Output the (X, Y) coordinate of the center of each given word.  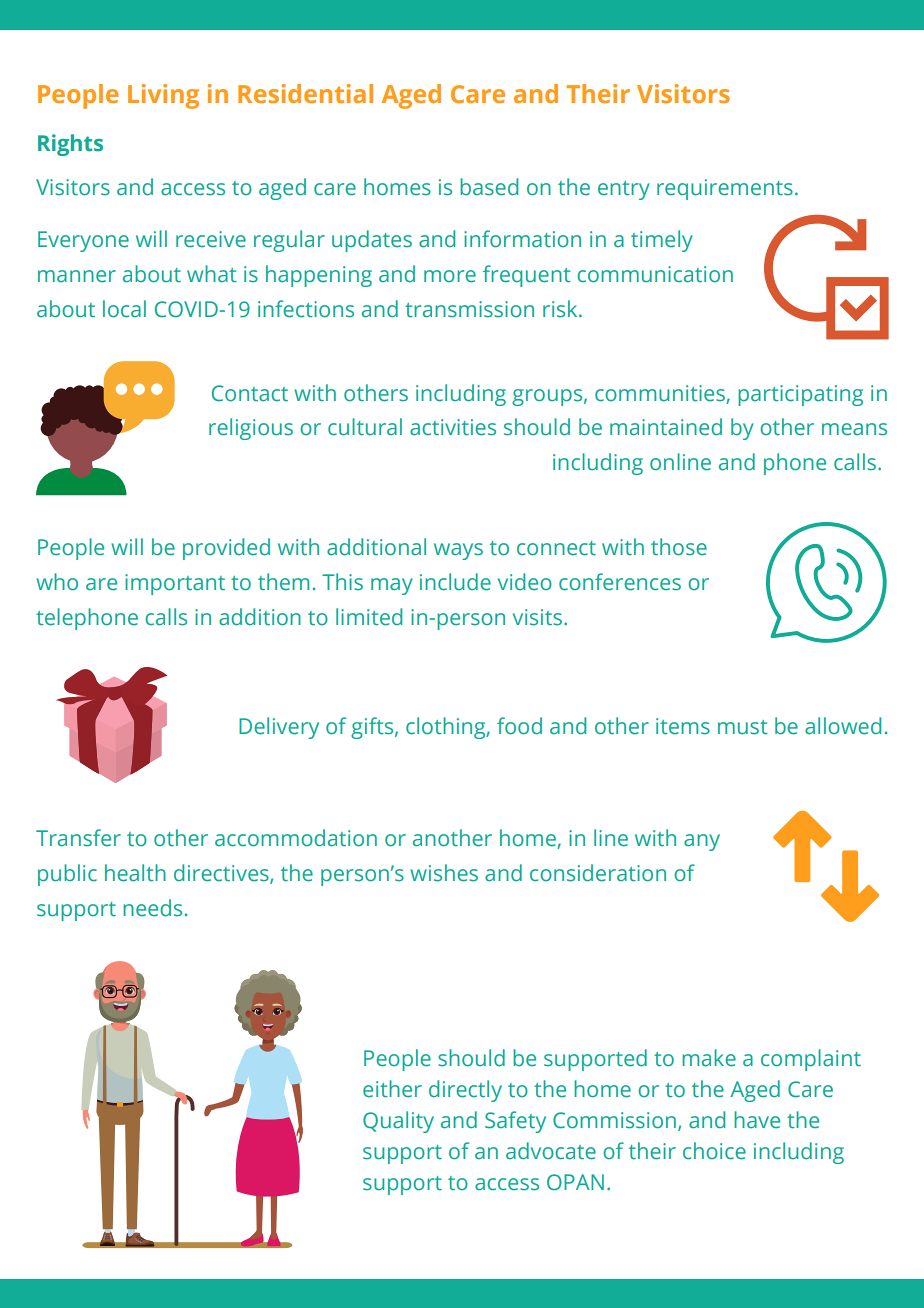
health (135, 873)
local (124, 309)
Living (163, 96)
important (175, 584)
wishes (444, 873)
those (679, 547)
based (489, 187)
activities (453, 427)
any (702, 842)
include (455, 582)
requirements (725, 189)
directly (465, 1091)
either (392, 1089)
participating (800, 395)
